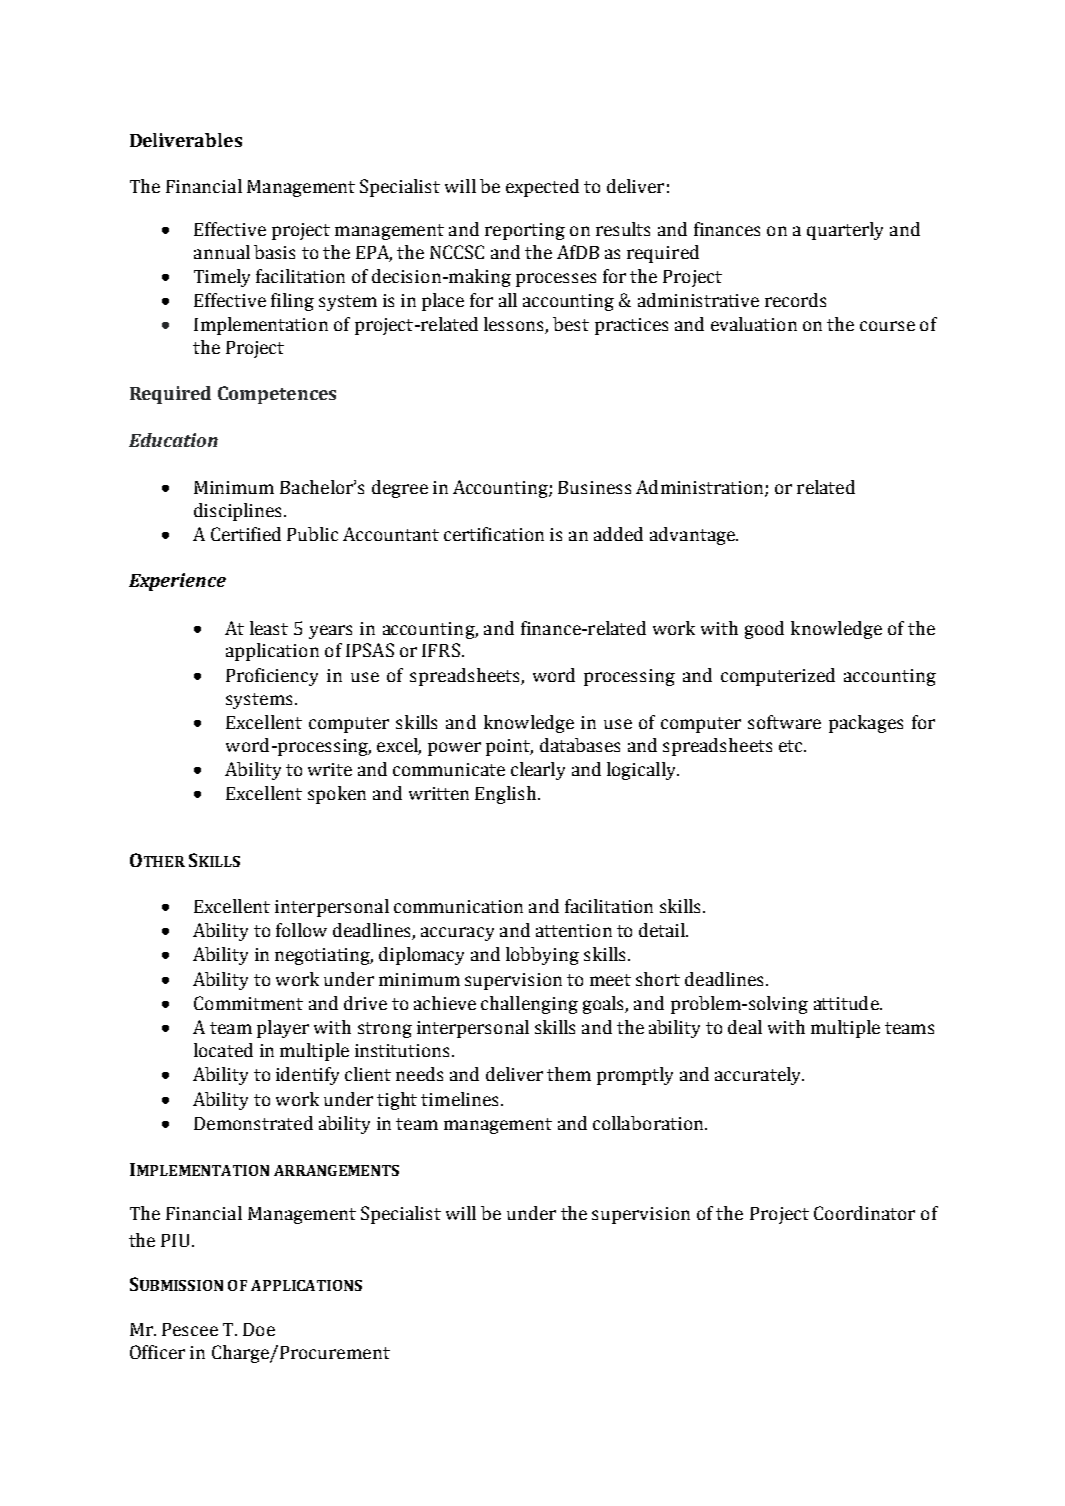  What do you see at coordinates (336, 1170) in the document?
I see `ARRANGEMENTS` at bounding box center [336, 1170].
